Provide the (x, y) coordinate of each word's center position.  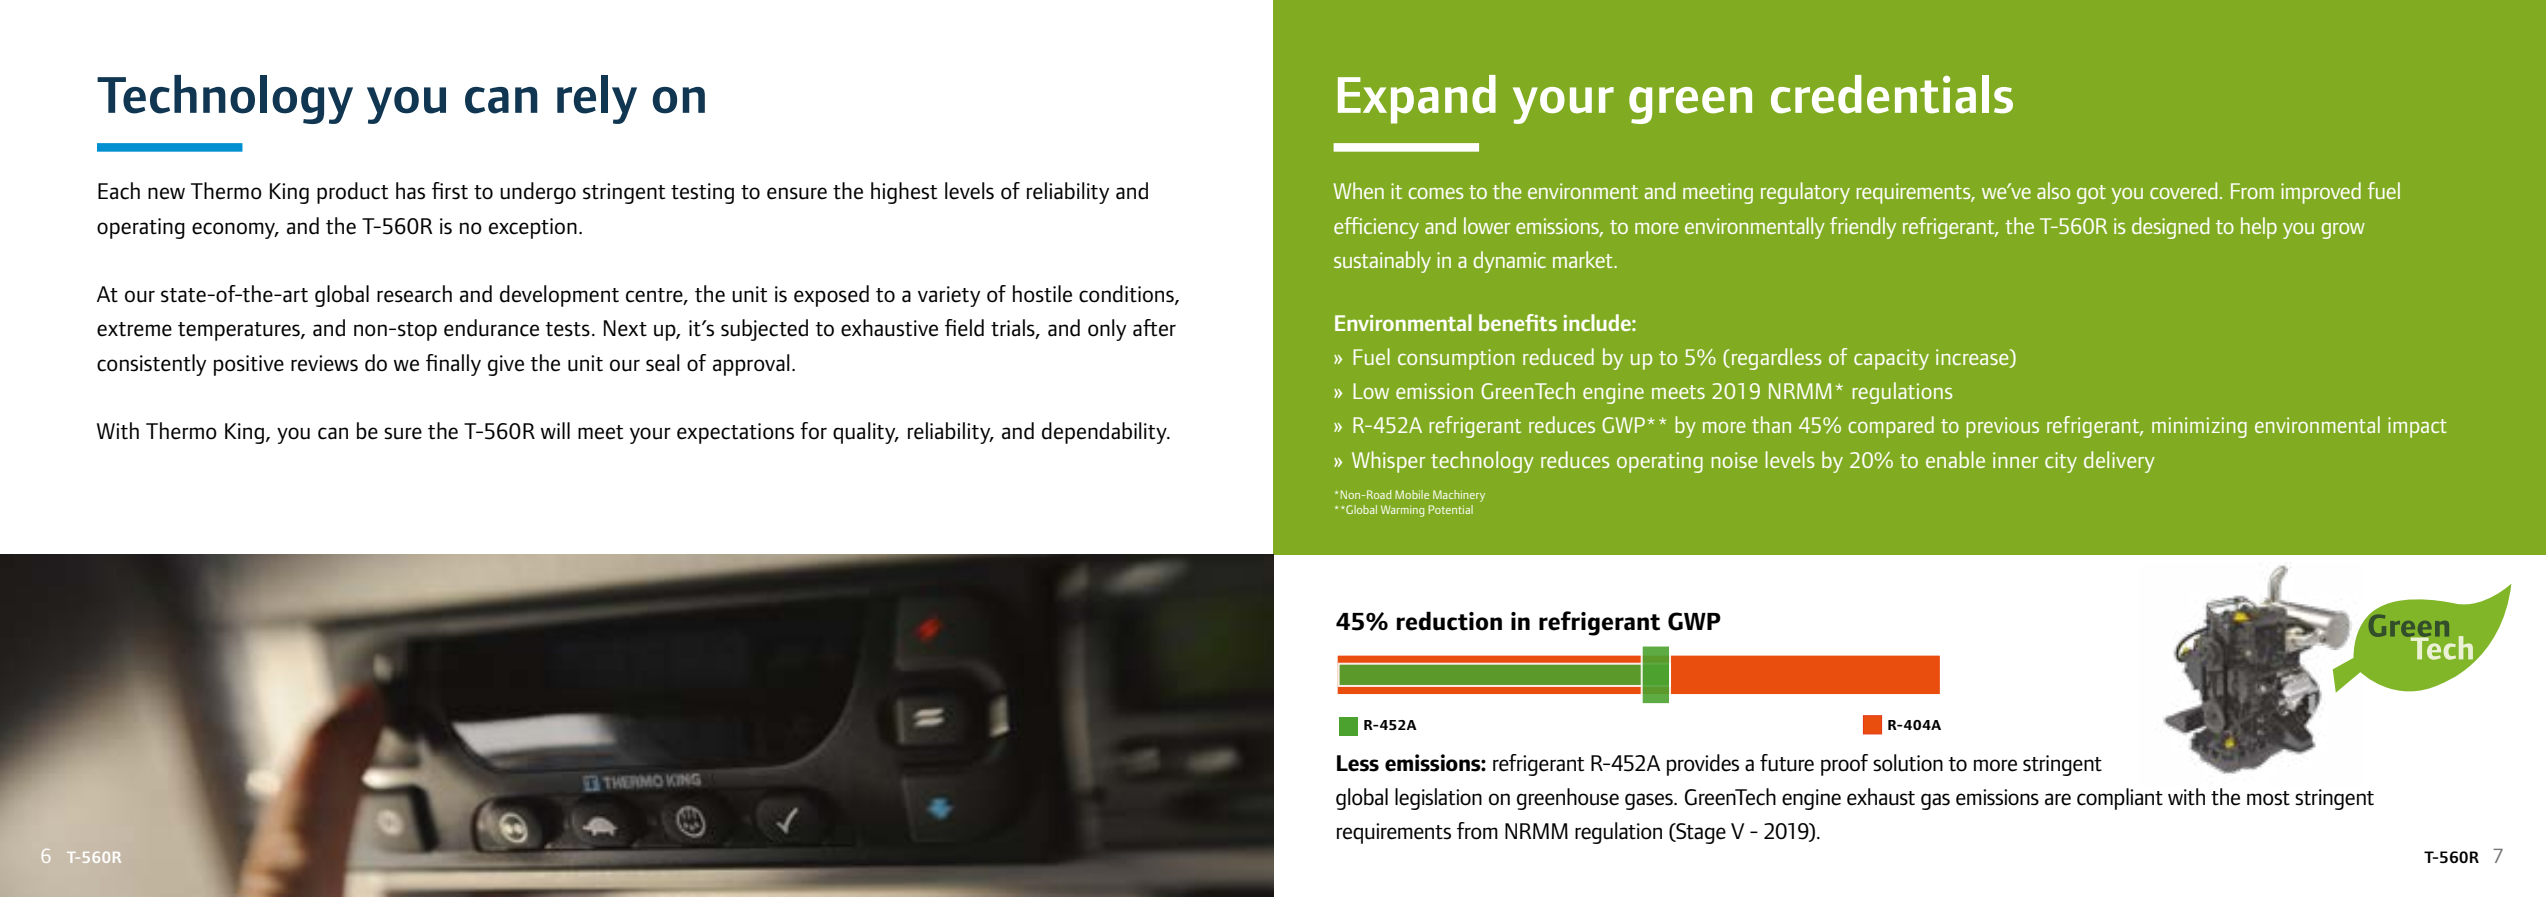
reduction (1449, 621)
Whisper (1388, 462)
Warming (1402, 511)
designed (2170, 228)
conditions (1127, 295)
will (555, 430)
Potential (1451, 509)
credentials (1892, 94)
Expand (1417, 99)
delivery (2119, 462)
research (414, 294)
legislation (1438, 799)
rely (597, 99)
